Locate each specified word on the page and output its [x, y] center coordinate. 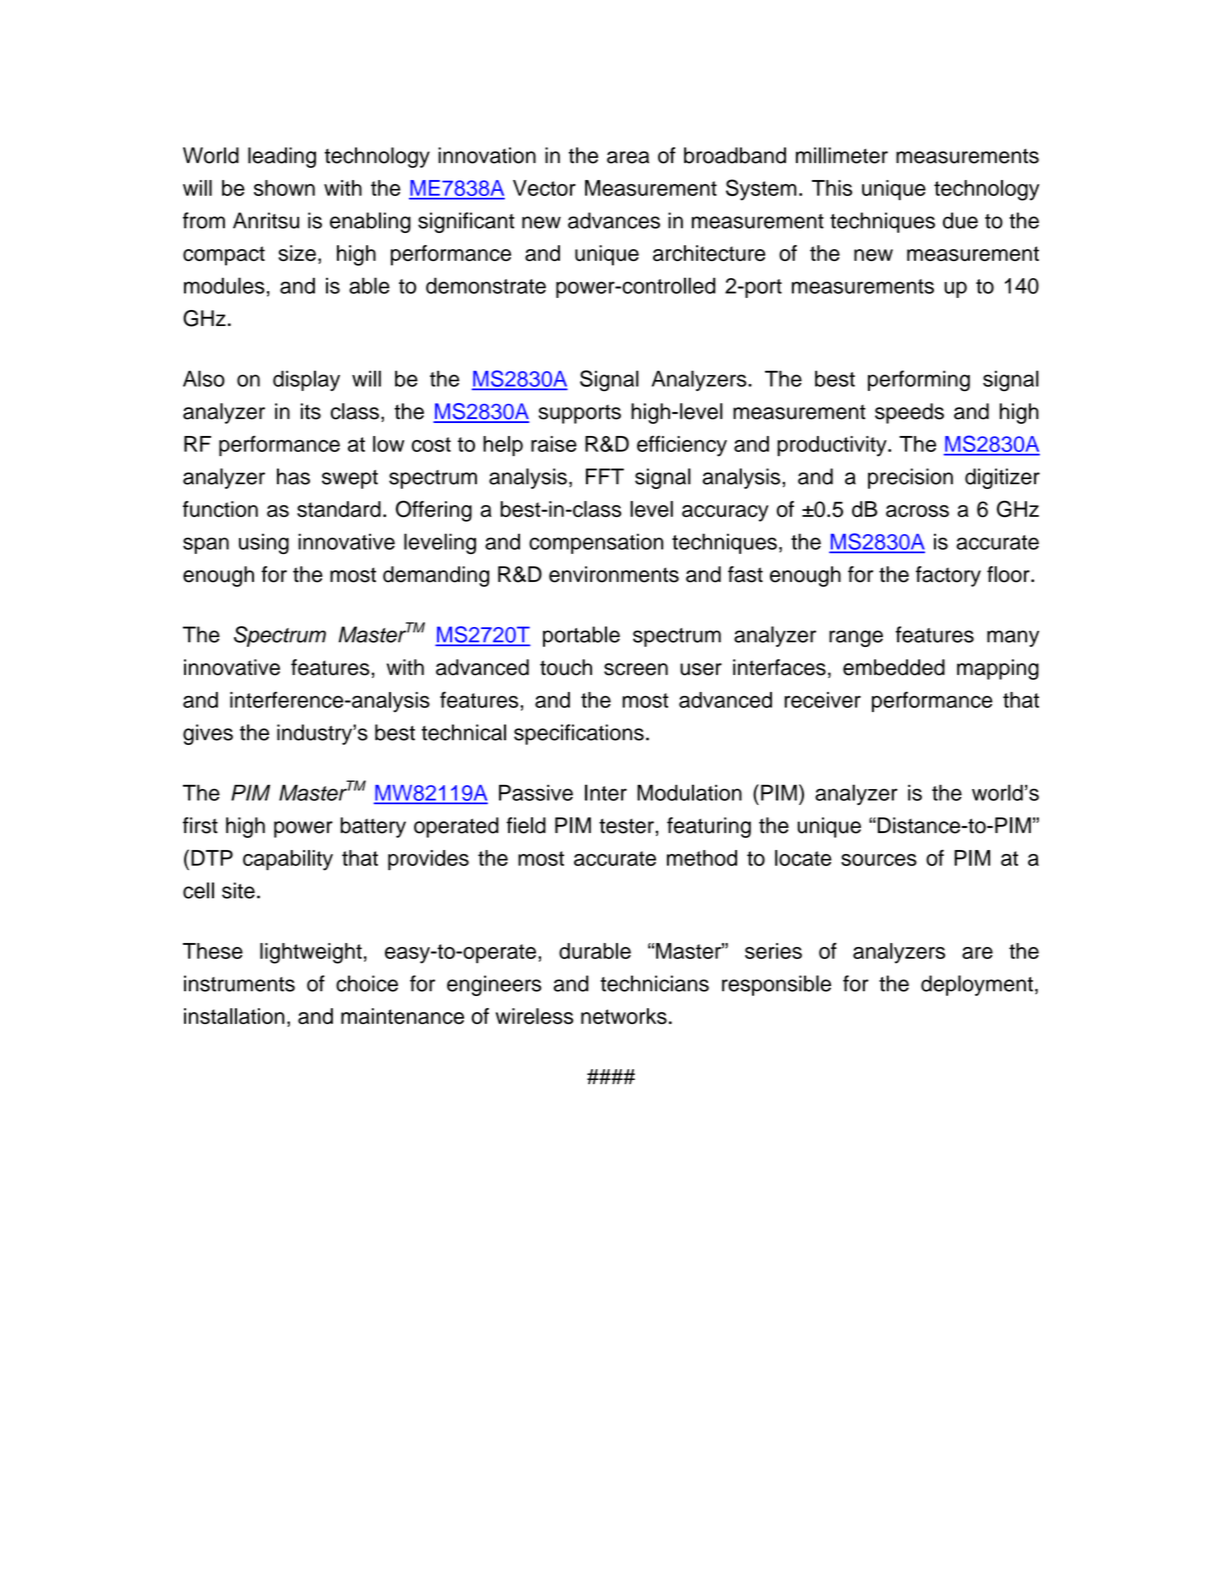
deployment [977, 985]
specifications [579, 734]
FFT [605, 476]
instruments [239, 983]
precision [910, 478]
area [628, 157]
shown [284, 188]
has [293, 476]
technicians [655, 983]
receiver [822, 700]
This [832, 188]
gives [208, 734]
